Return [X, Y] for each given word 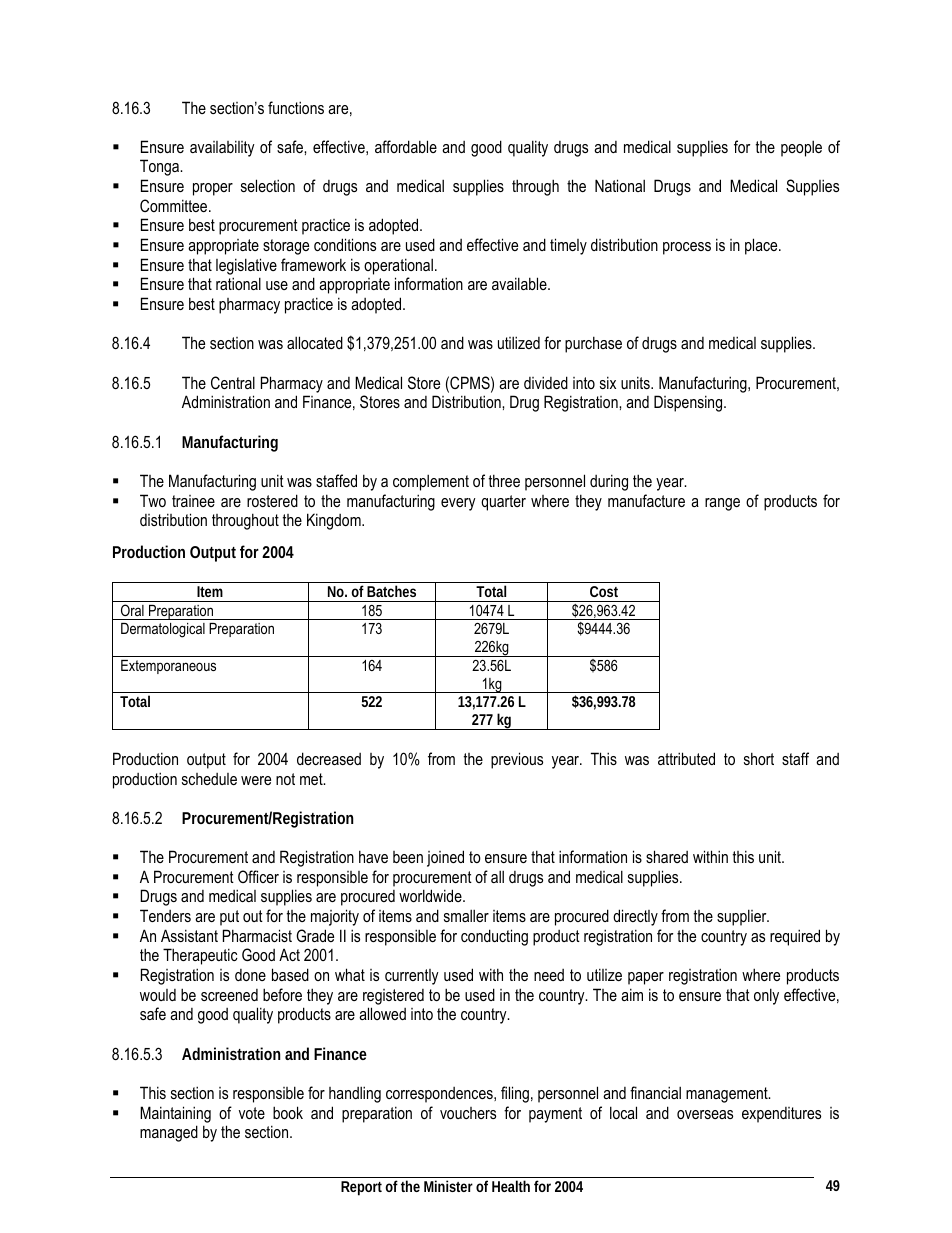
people [801, 148]
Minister [448, 1186]
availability [222, 148]
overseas [705, 1114]
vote [252, 1113]
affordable [406, 146]
